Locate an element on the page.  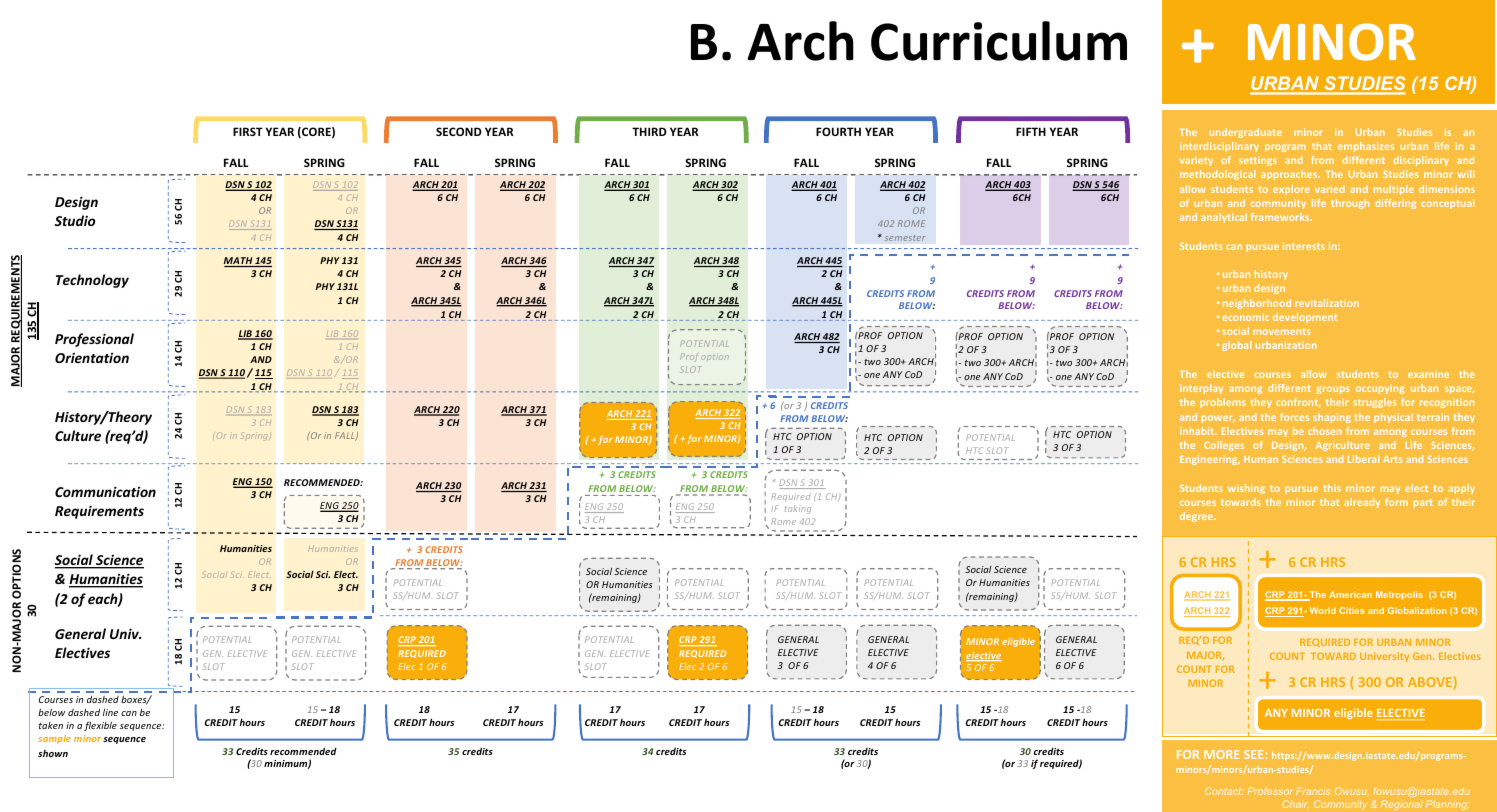
undergraduate is located at coordinates (1246, 133).
